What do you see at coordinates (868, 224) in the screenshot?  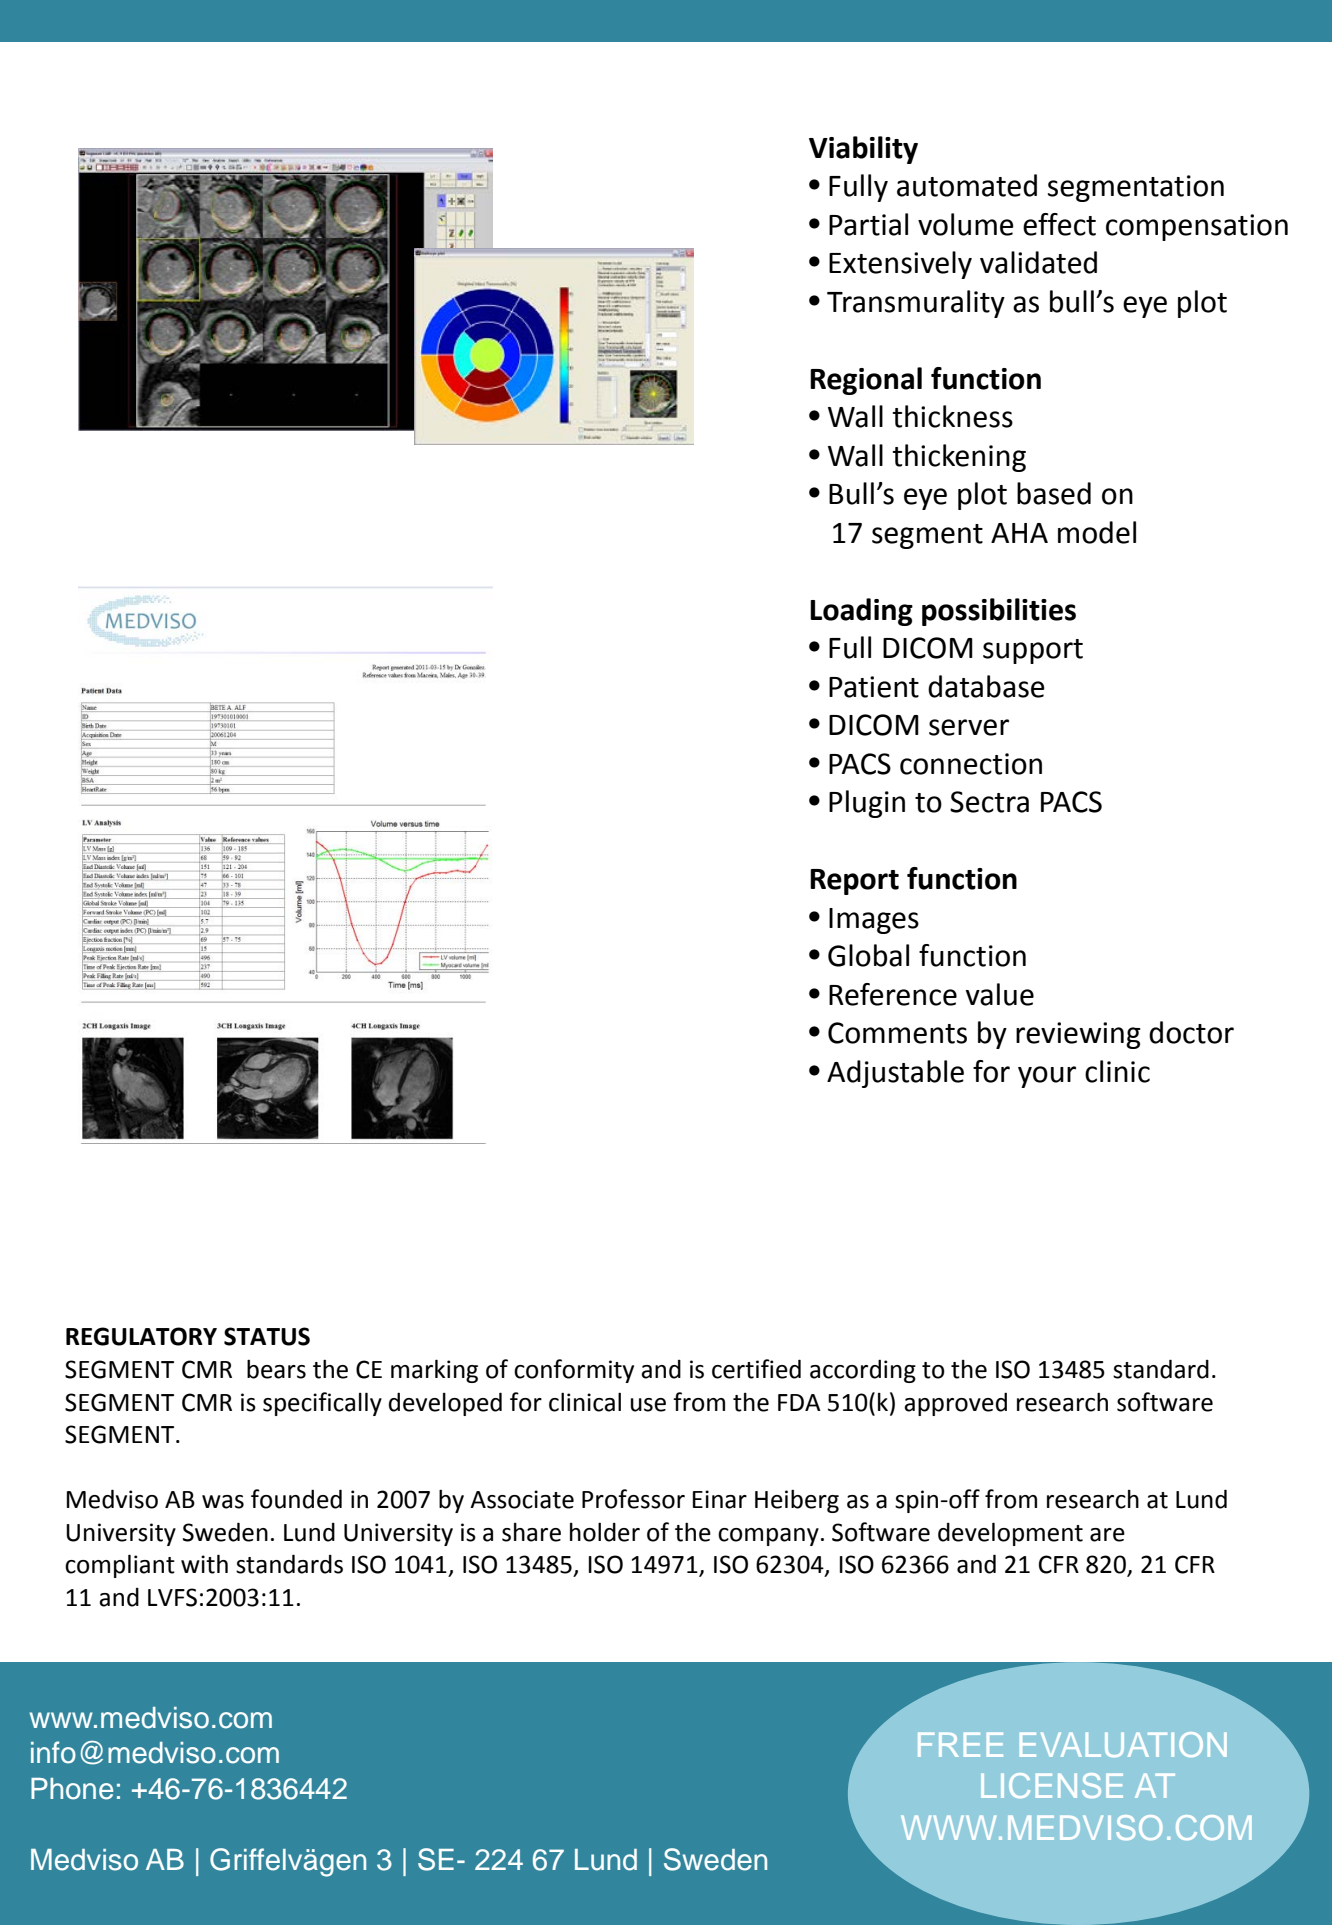 I see `Partial` at bounding box center [868, 224].
